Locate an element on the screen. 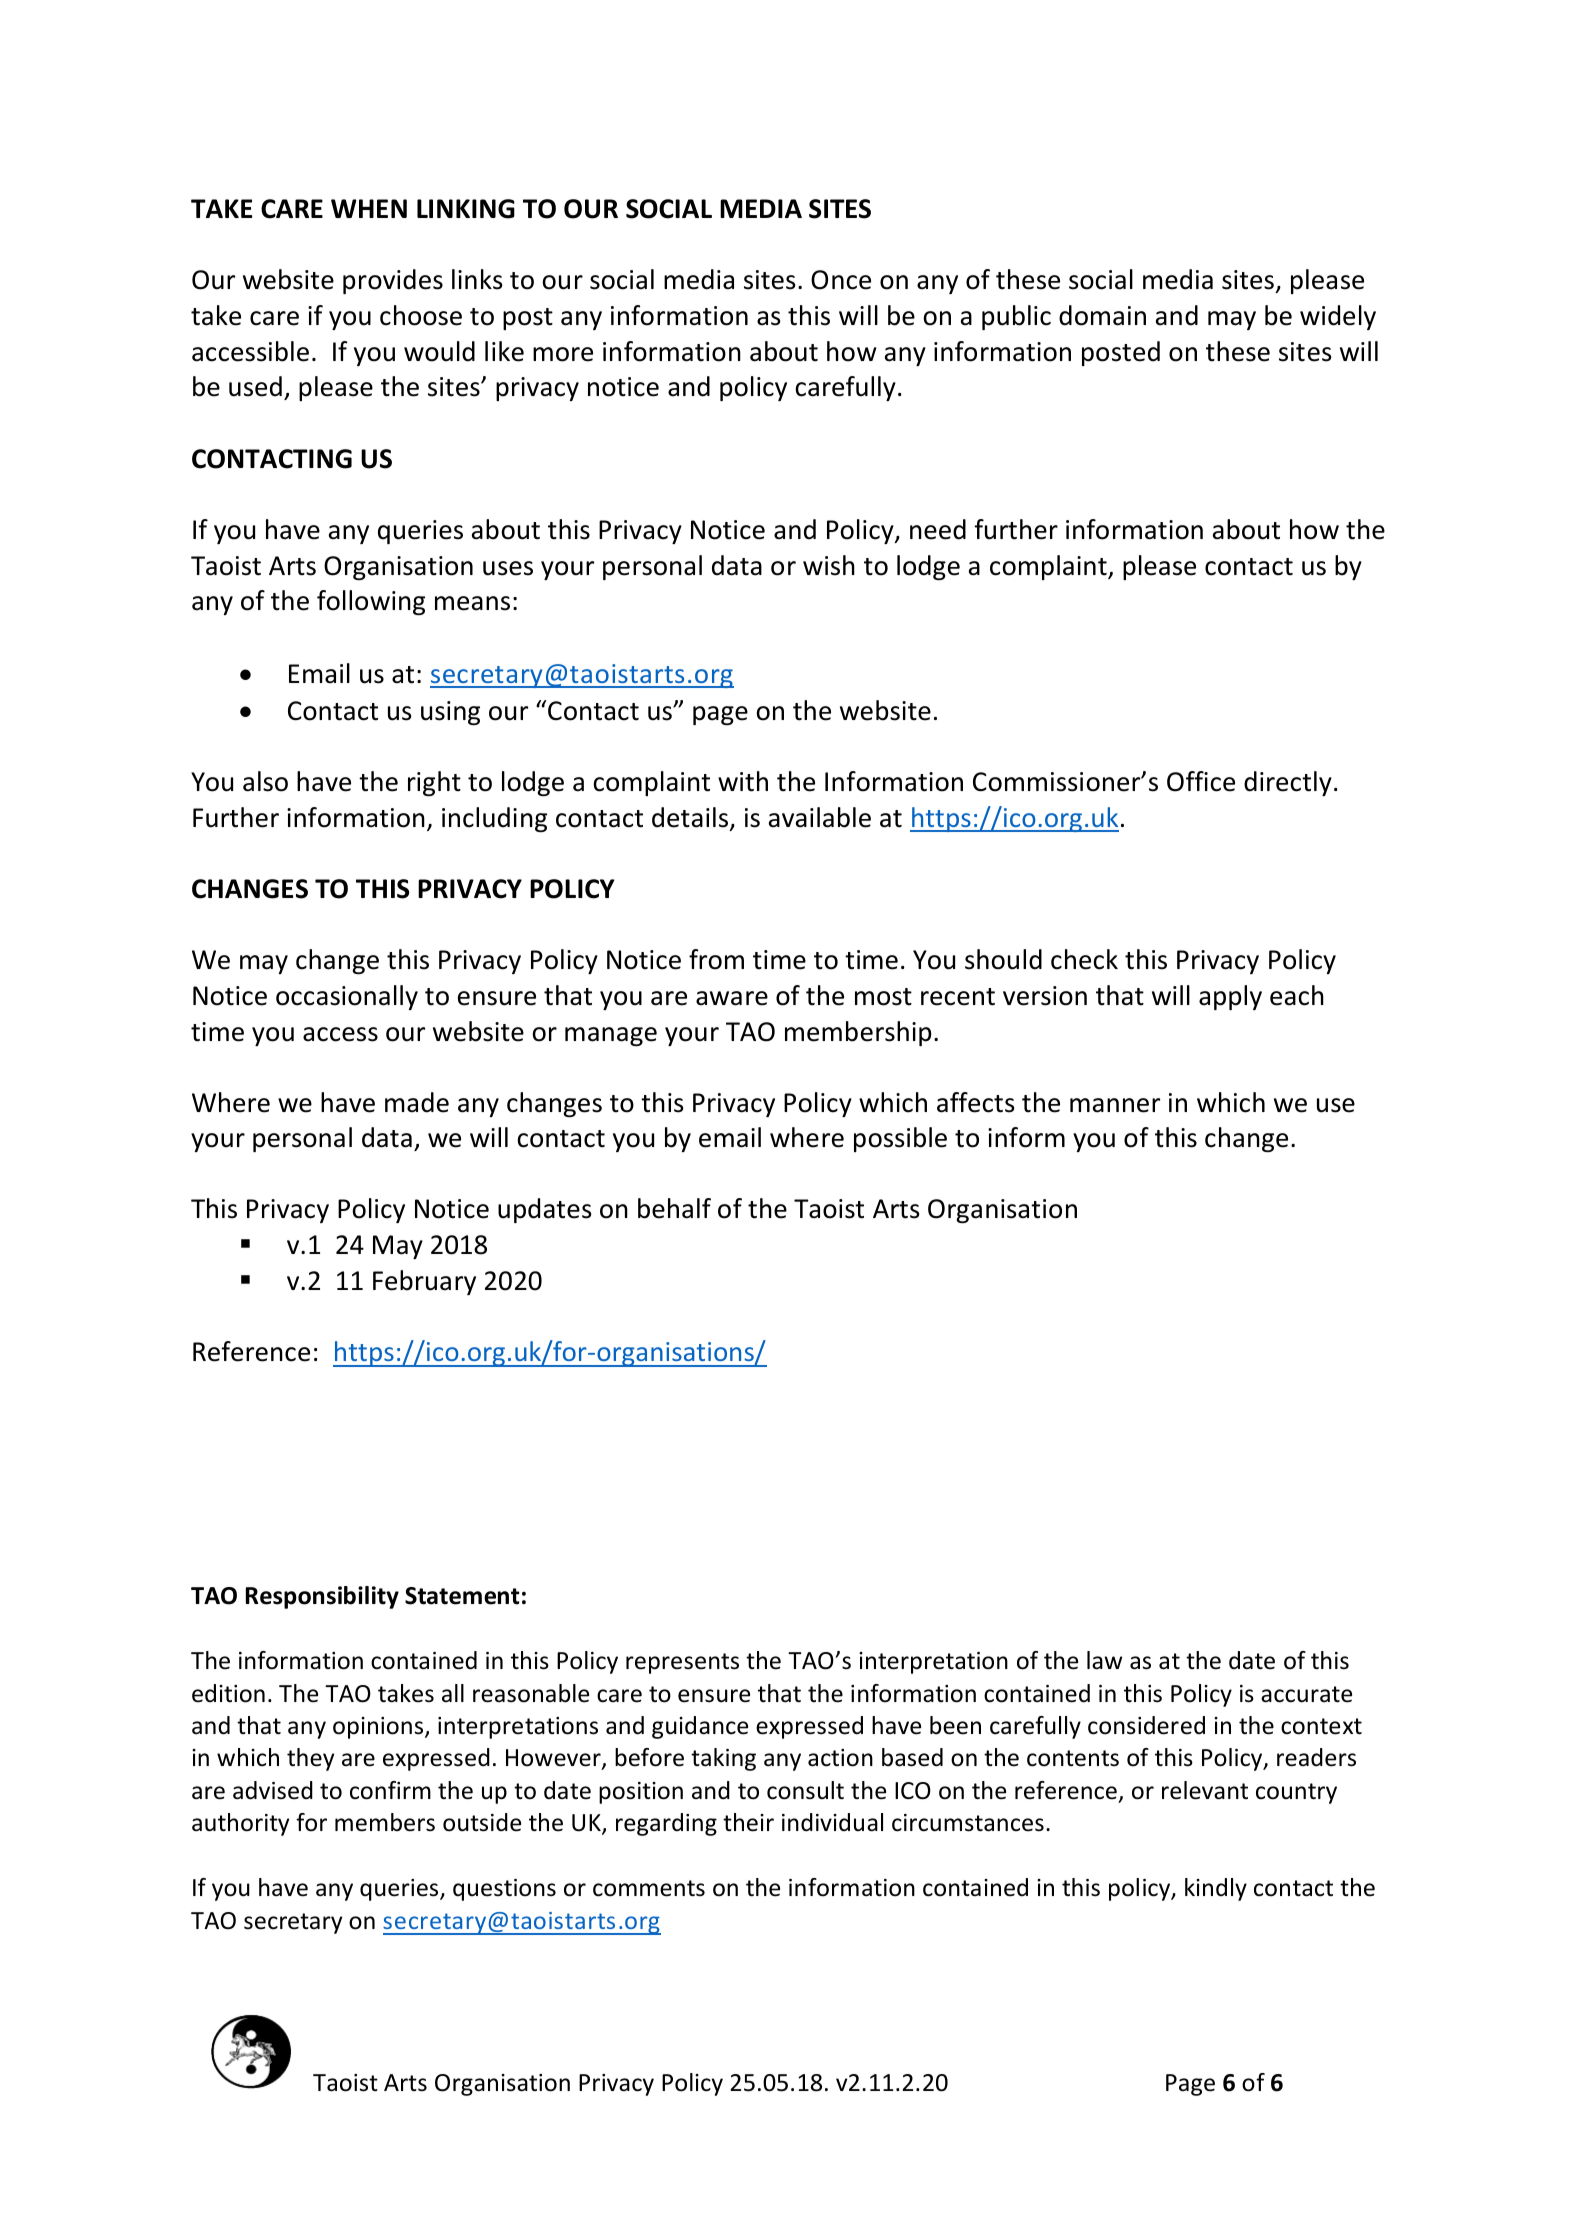 The height and width of the screenshot is (2233, 1578). their is located at coordinates (748, 1822).
